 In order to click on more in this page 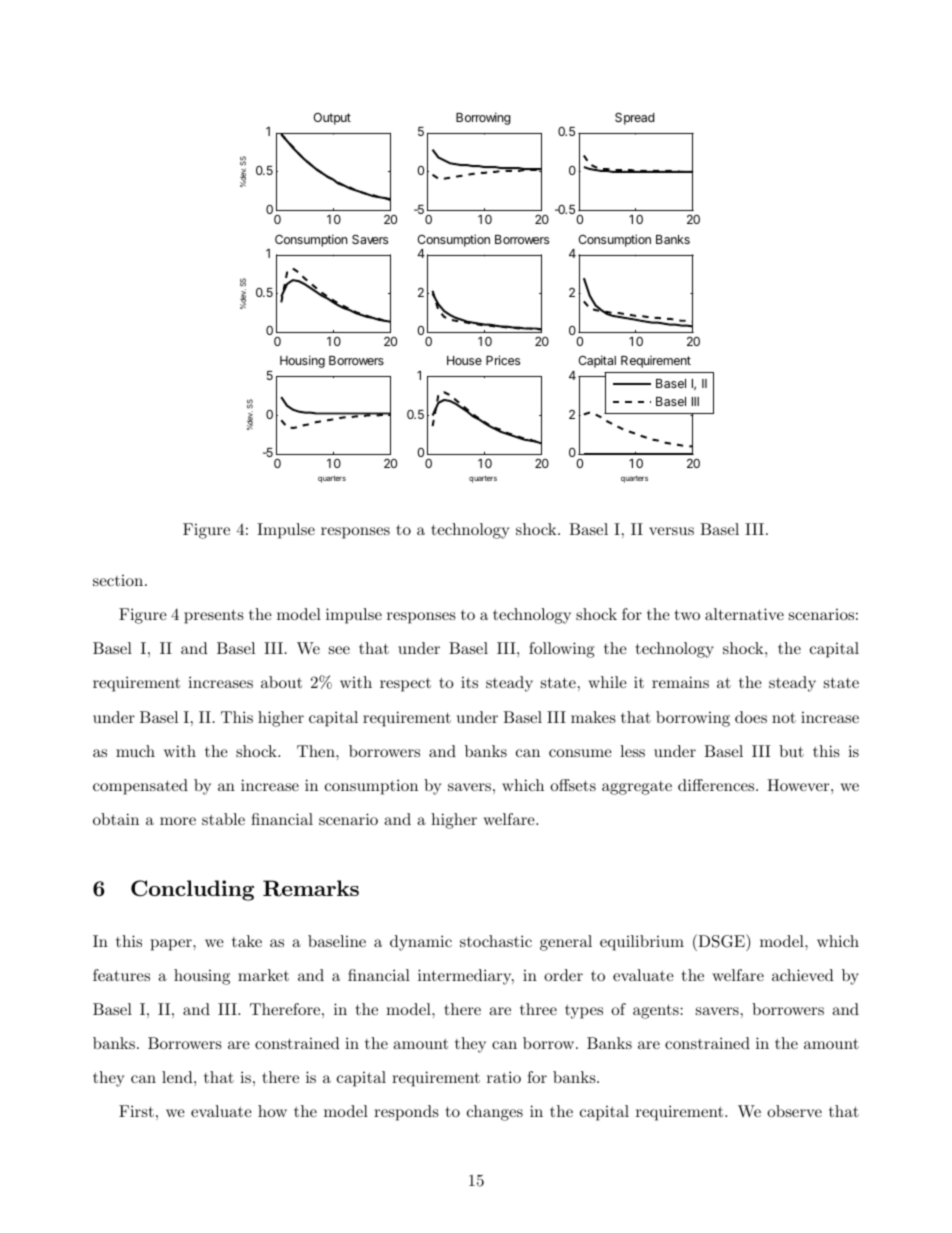, I will do `click(178, 821)`.
